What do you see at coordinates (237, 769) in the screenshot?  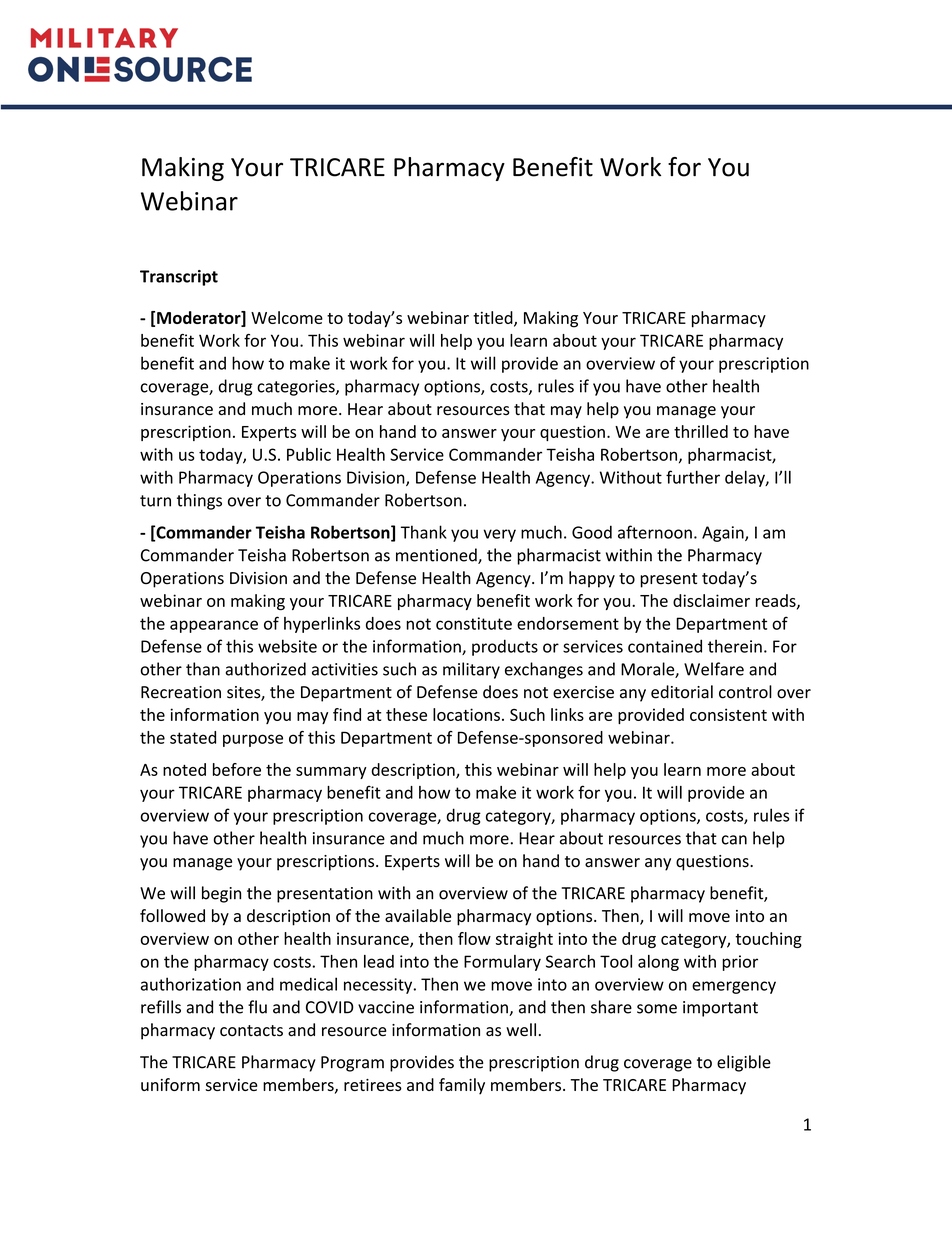 I see `before` at bounding box center [237, 769].
